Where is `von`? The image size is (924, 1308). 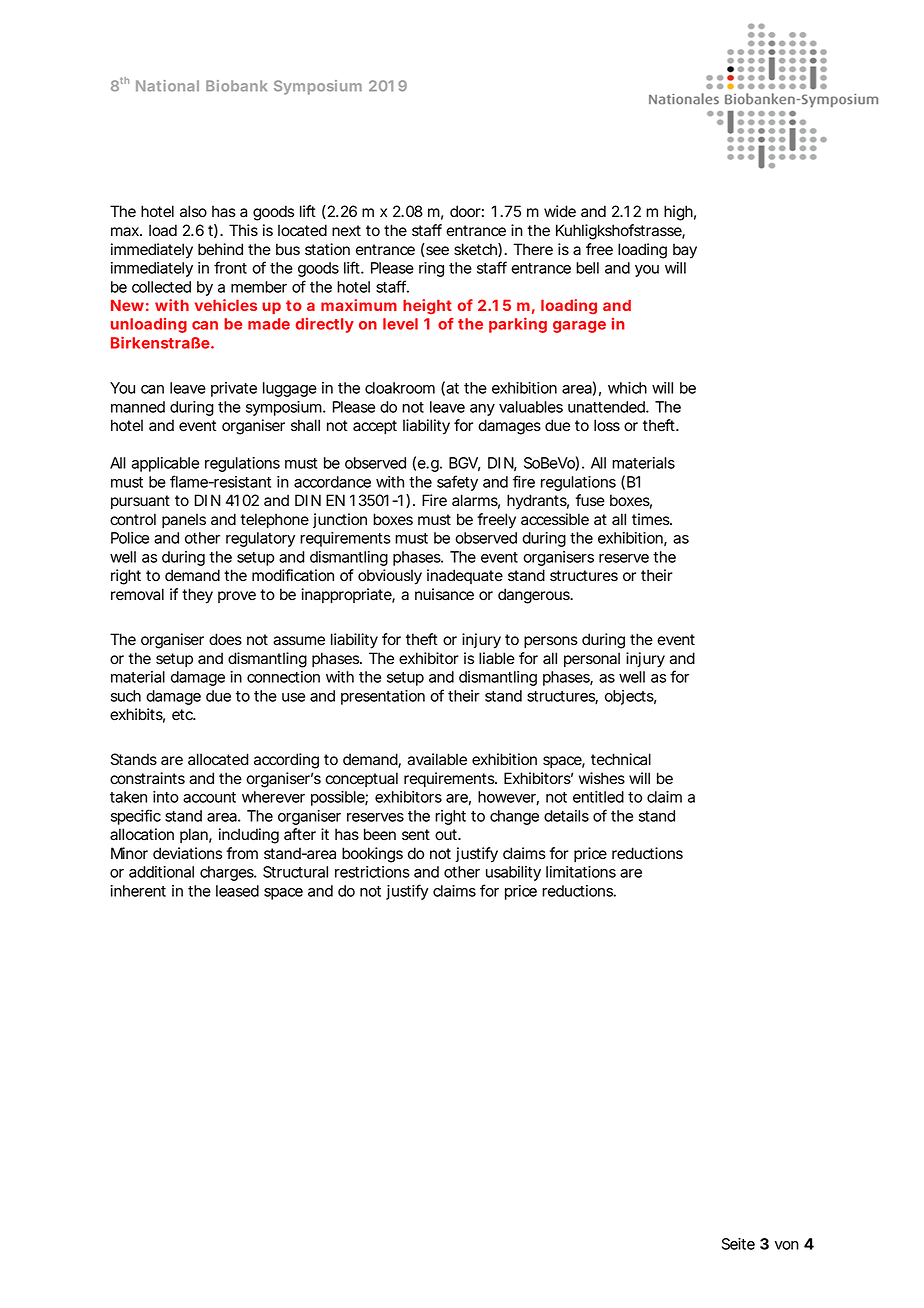 von is located at coordinates (787, 1245).
